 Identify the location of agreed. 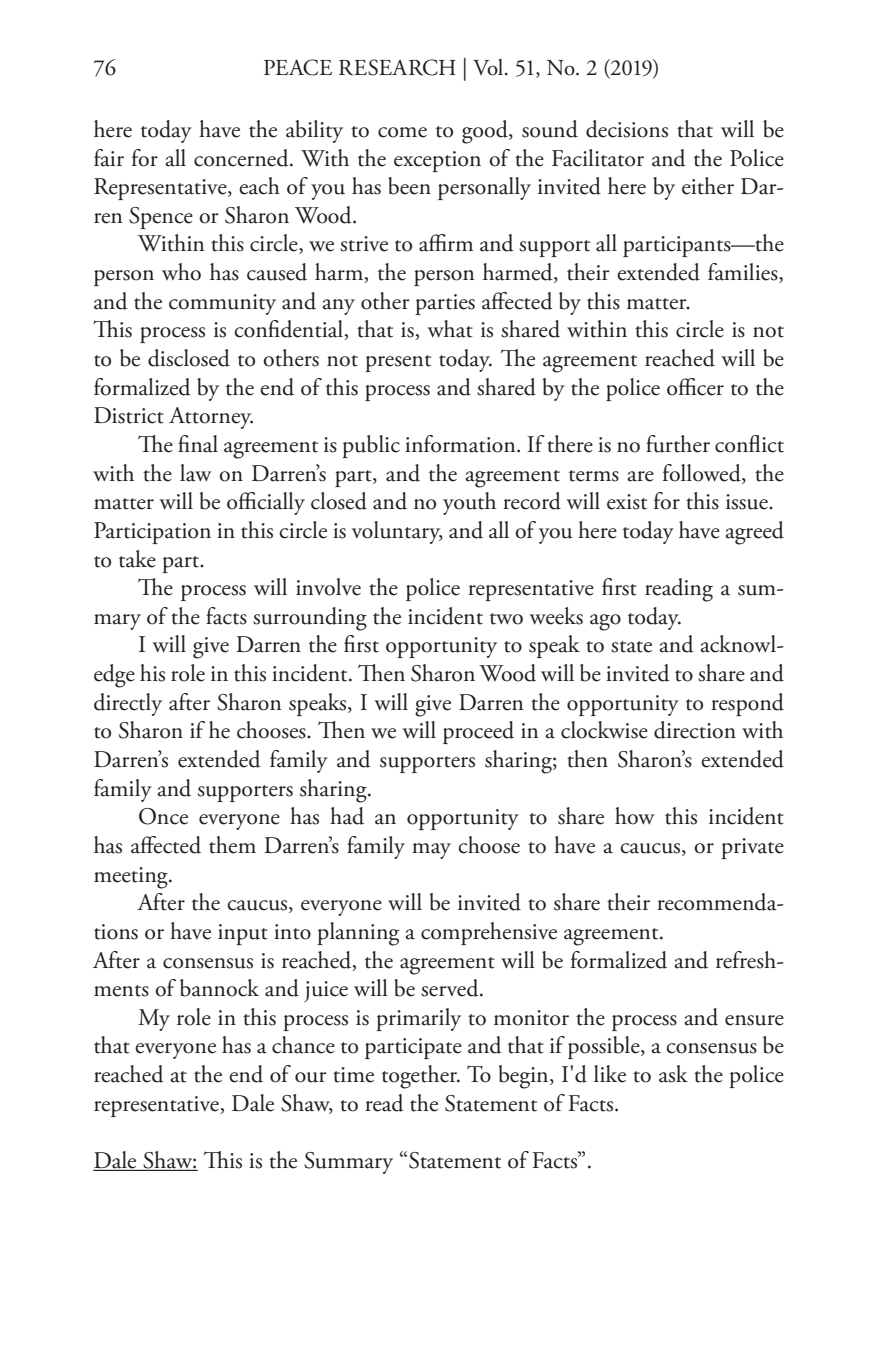
(754, 533).
